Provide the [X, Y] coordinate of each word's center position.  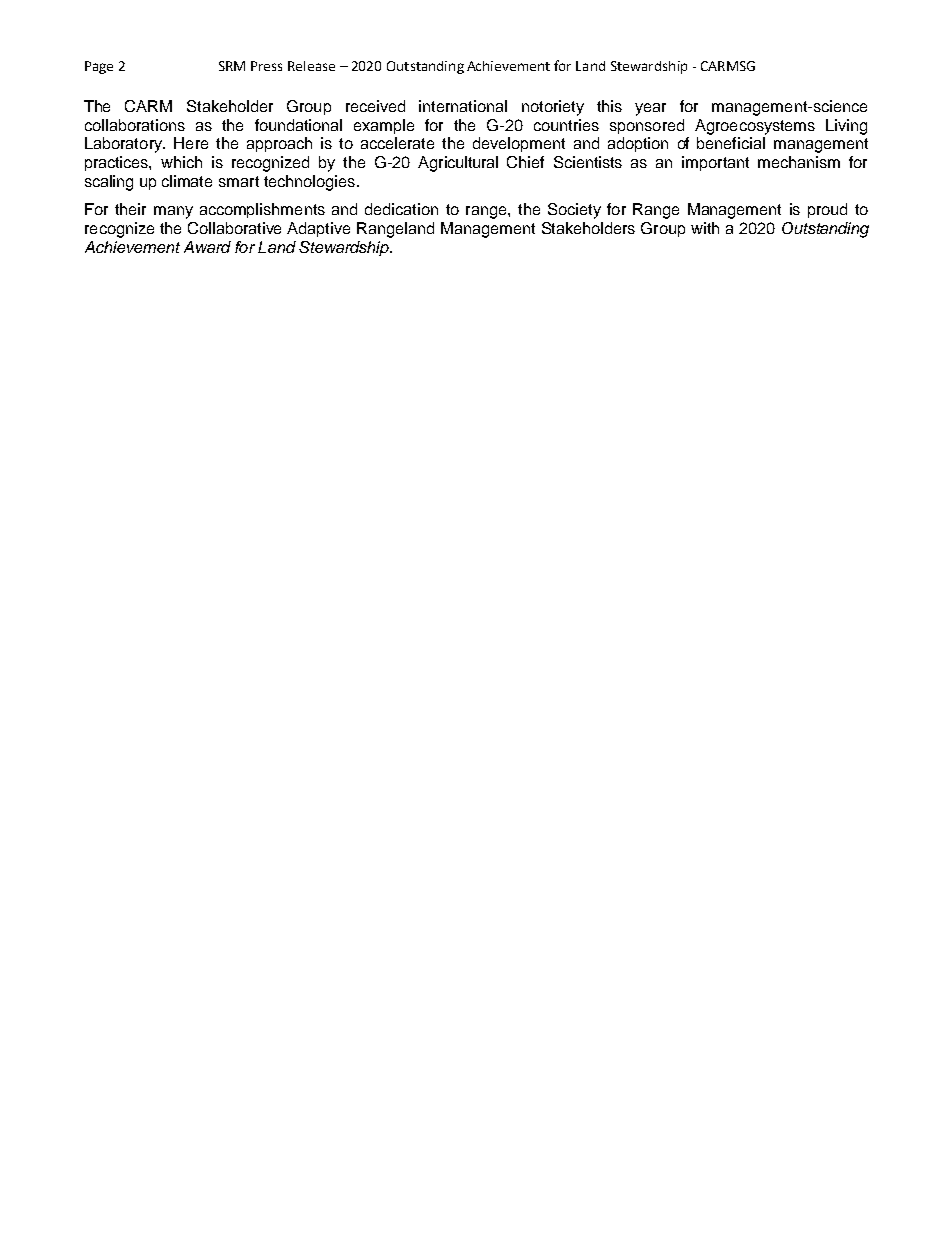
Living [846, 127]
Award [207, 247]
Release [311, 66]
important [715, 163]
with [705, 228]
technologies [309, 183]
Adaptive [318, 229]
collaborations [135, 125]
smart [239, 181]
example [384, 126]
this [609, 106]
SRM [232, 66]
